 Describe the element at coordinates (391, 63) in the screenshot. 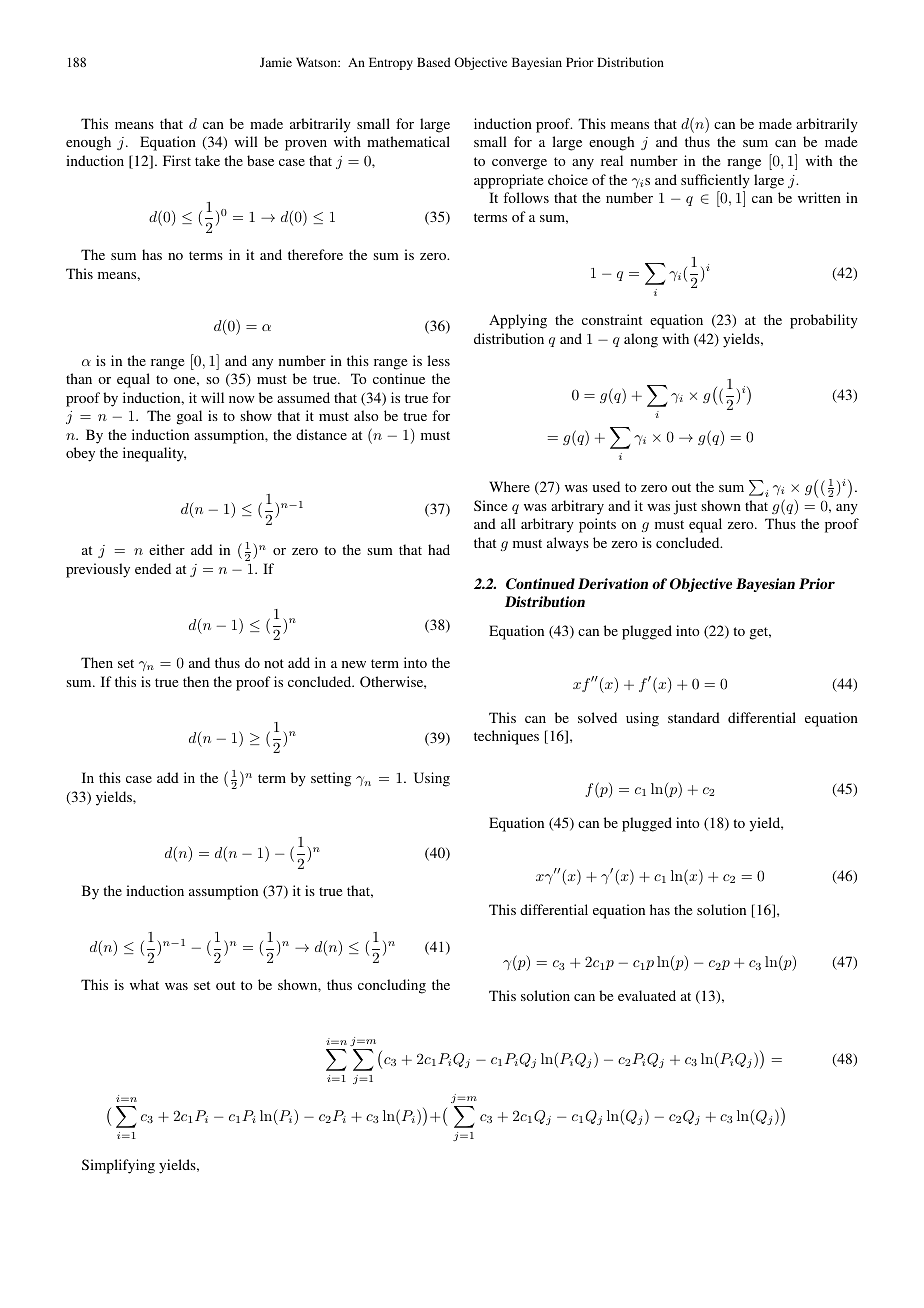

I see `Entropy` at that location.
